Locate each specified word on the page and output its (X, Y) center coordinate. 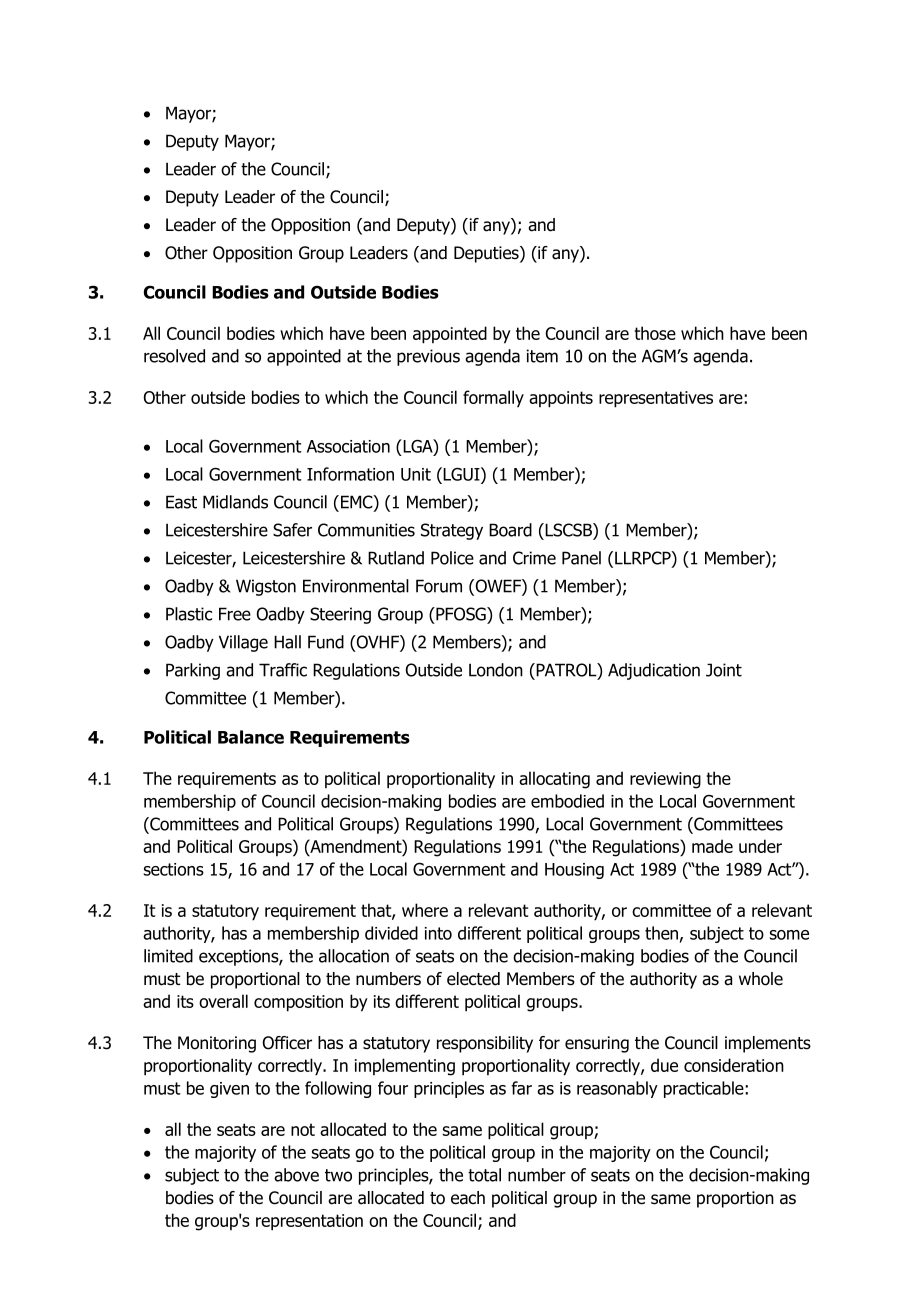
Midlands (235, 502)
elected (473, 979)
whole (761, 979)
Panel (581, 558)
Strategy (452, 531)
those (655, 333)
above (296, 1175)
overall (223, 1001)
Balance (251, 737)
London (496, 670)
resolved (174, 356)
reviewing (665, 780)
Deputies (487, 254)
